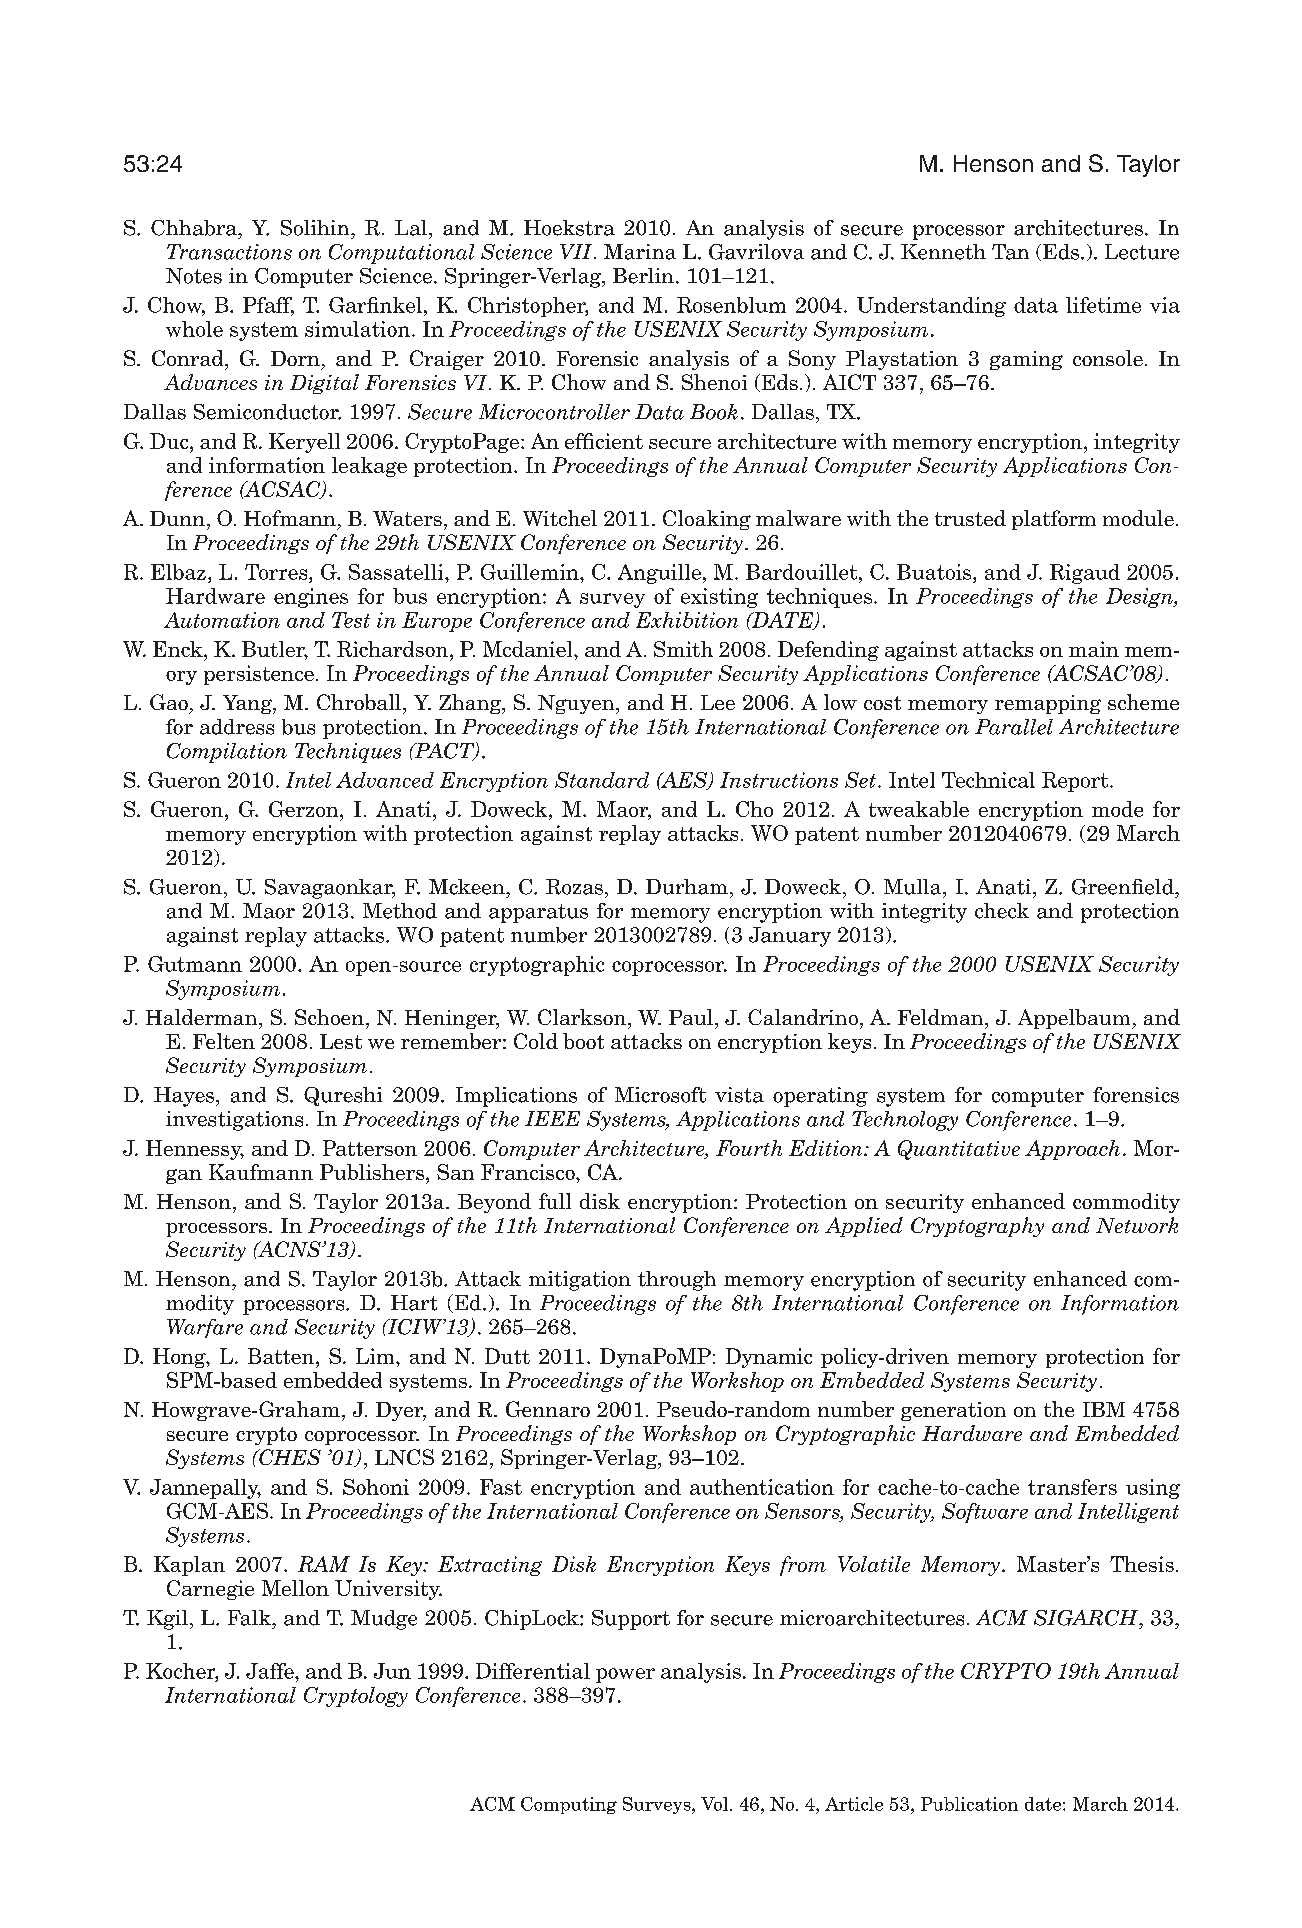 The width and height of the screenshot is (1302, 1928). What do you see at coordinates (1103, 305) in the screenshot?
I see `lifetime` at bounding box center [1103, 305].
